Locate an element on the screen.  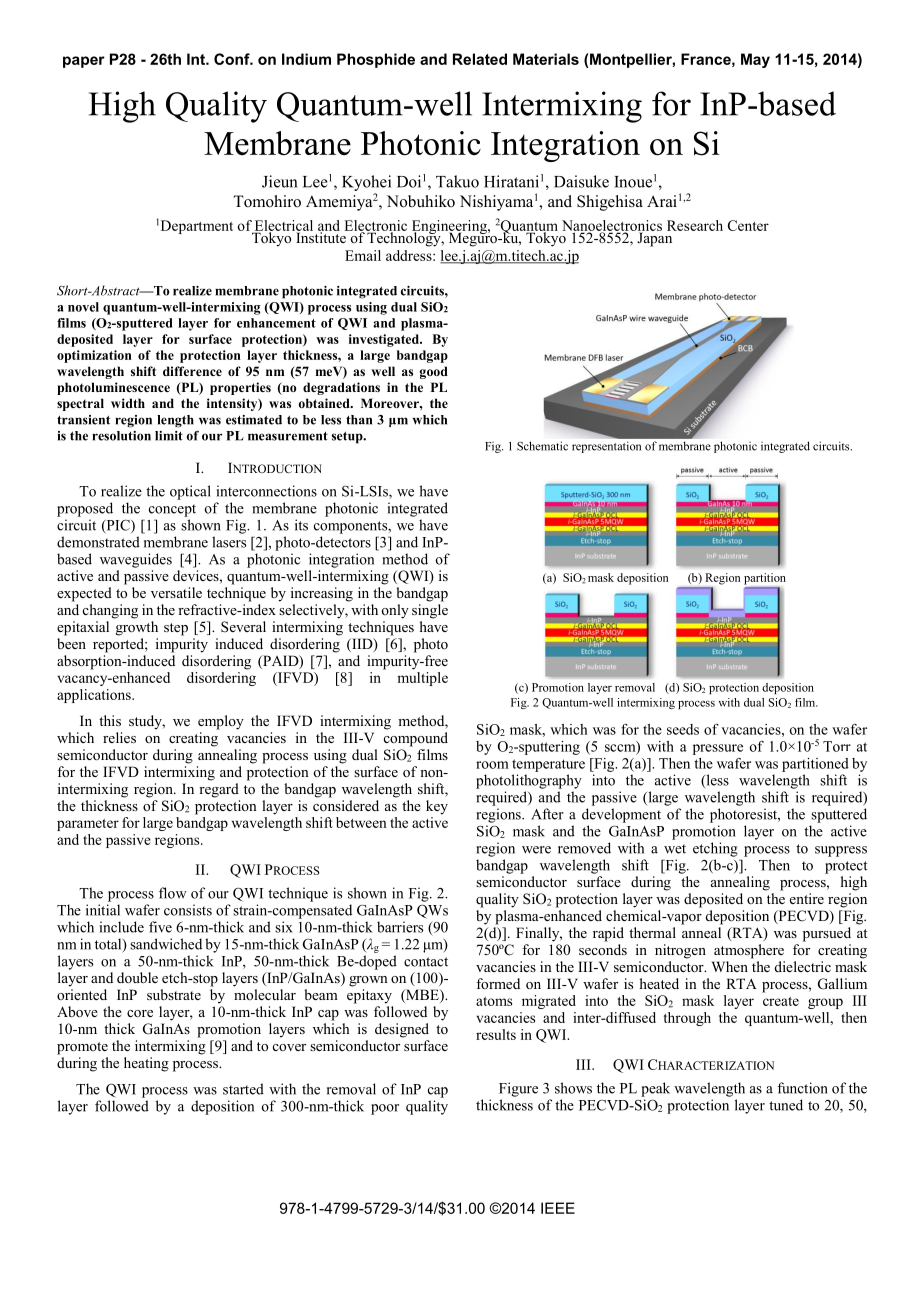
representation is located at coordinates (606, 447).
